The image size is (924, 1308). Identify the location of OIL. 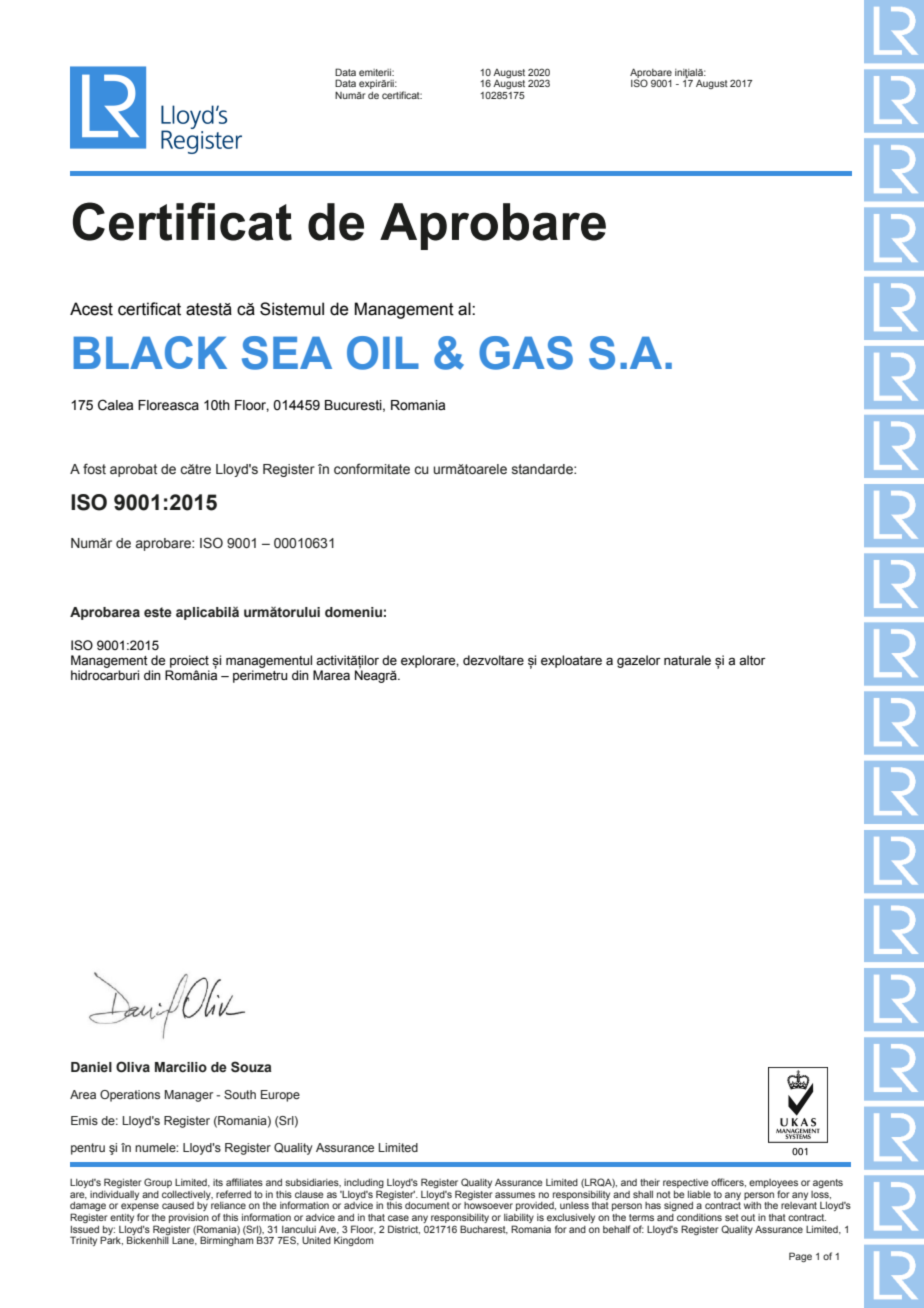
(383, 353).
